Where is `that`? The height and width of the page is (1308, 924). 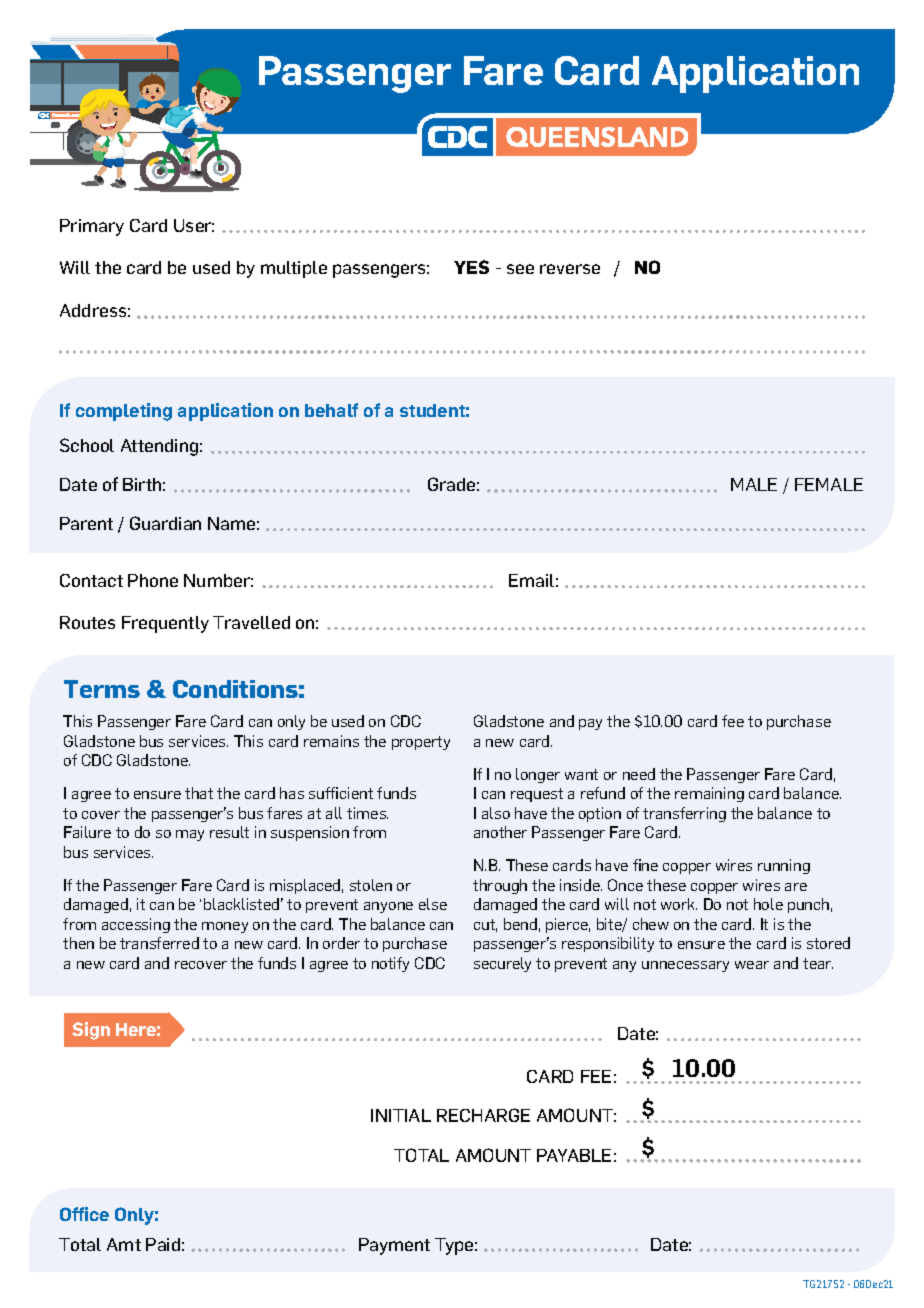
that is located at coordinates (199, 793).
